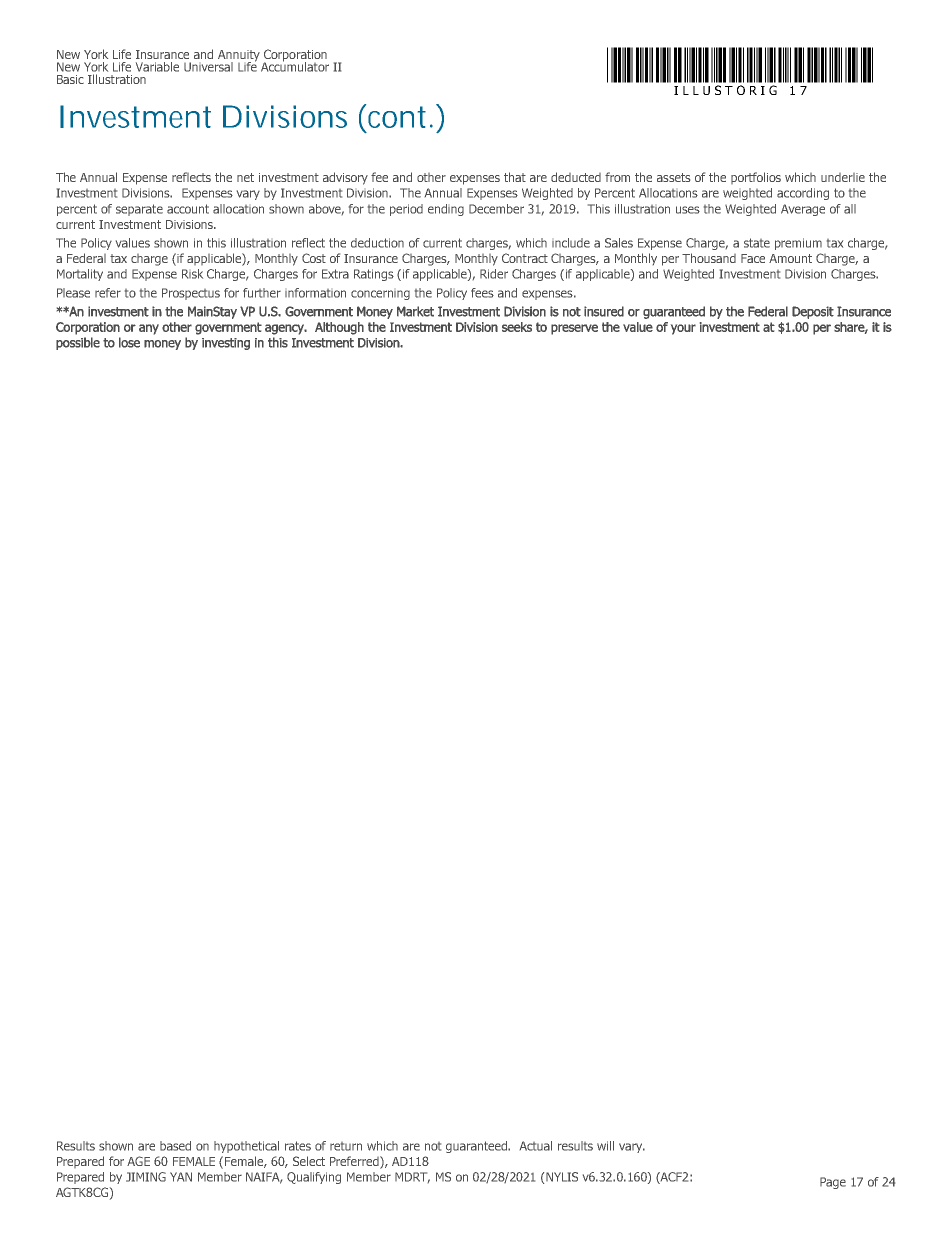  I want to click on portfolios, so click(756, 178).
